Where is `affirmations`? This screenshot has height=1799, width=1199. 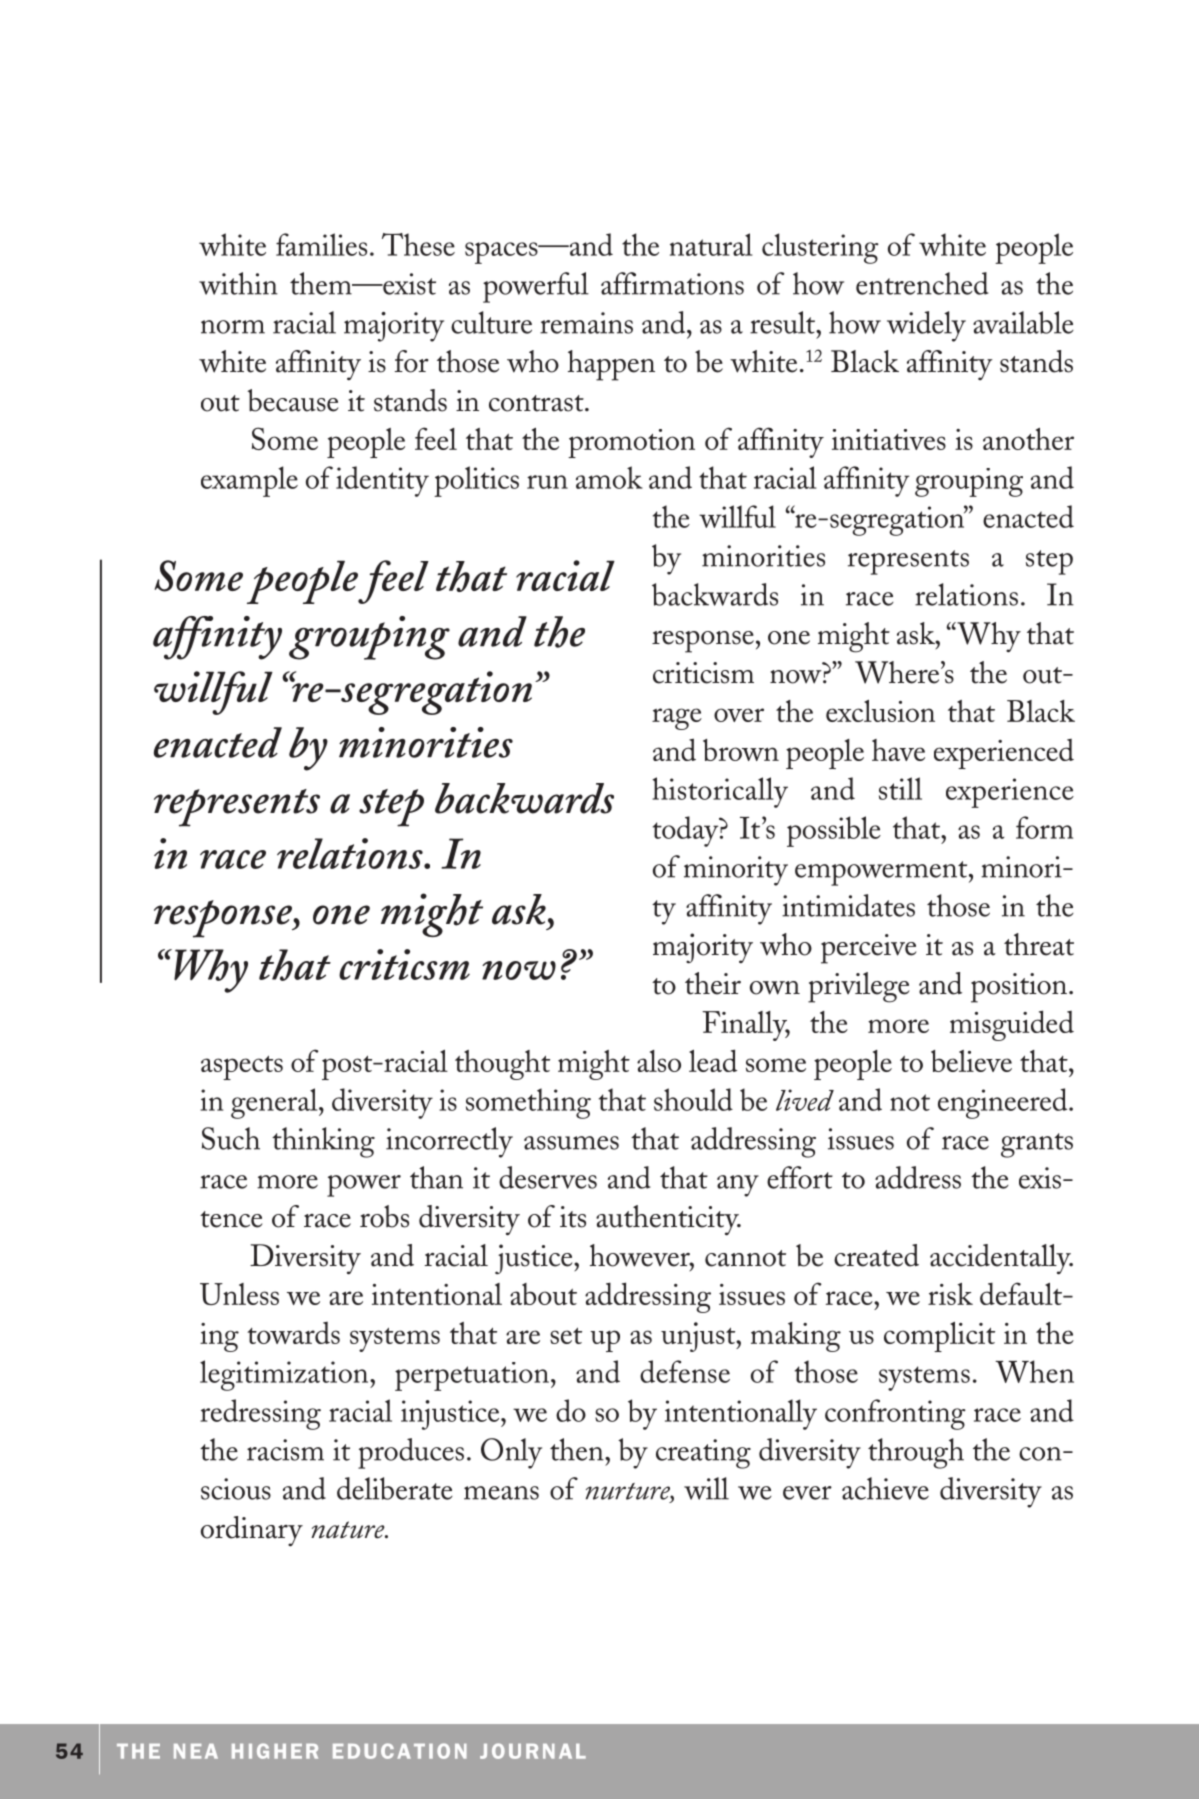 affirmations is located at coordinates (672, 283).
